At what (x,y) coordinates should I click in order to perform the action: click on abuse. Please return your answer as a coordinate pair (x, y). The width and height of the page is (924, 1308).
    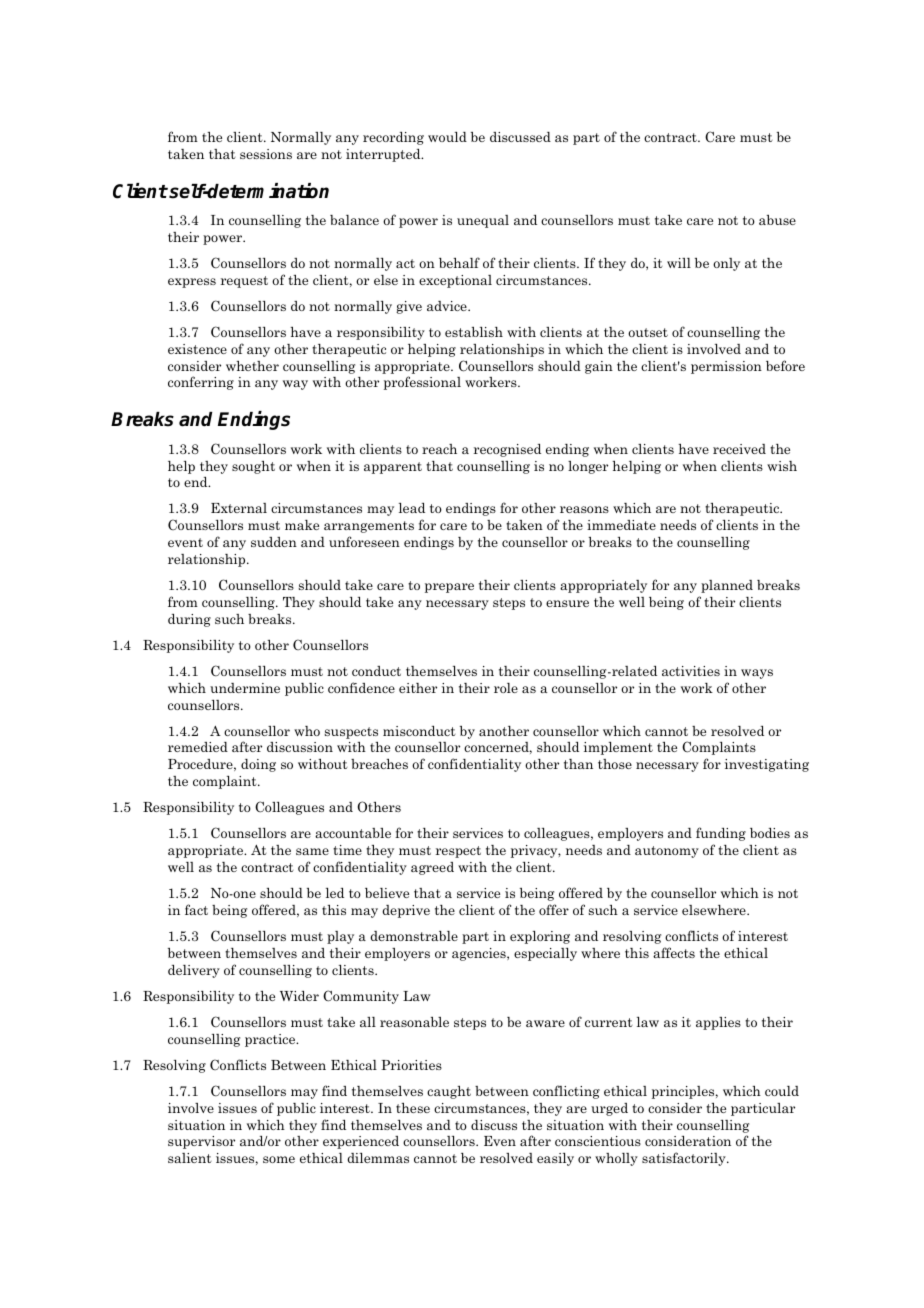
    Looking at the image, I should click on (777, 220).
